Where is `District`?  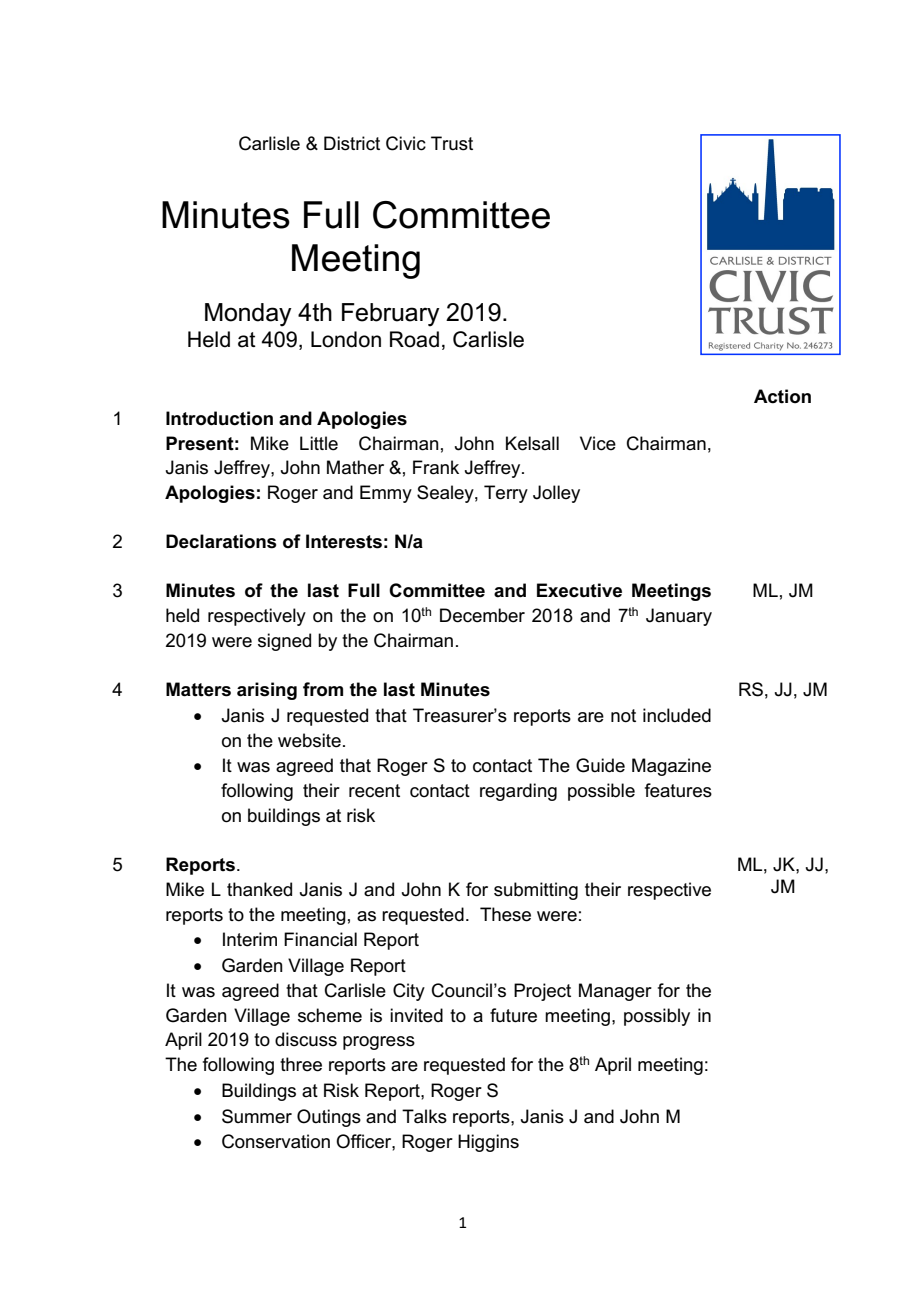 District is located at coordinates (352, 143).
